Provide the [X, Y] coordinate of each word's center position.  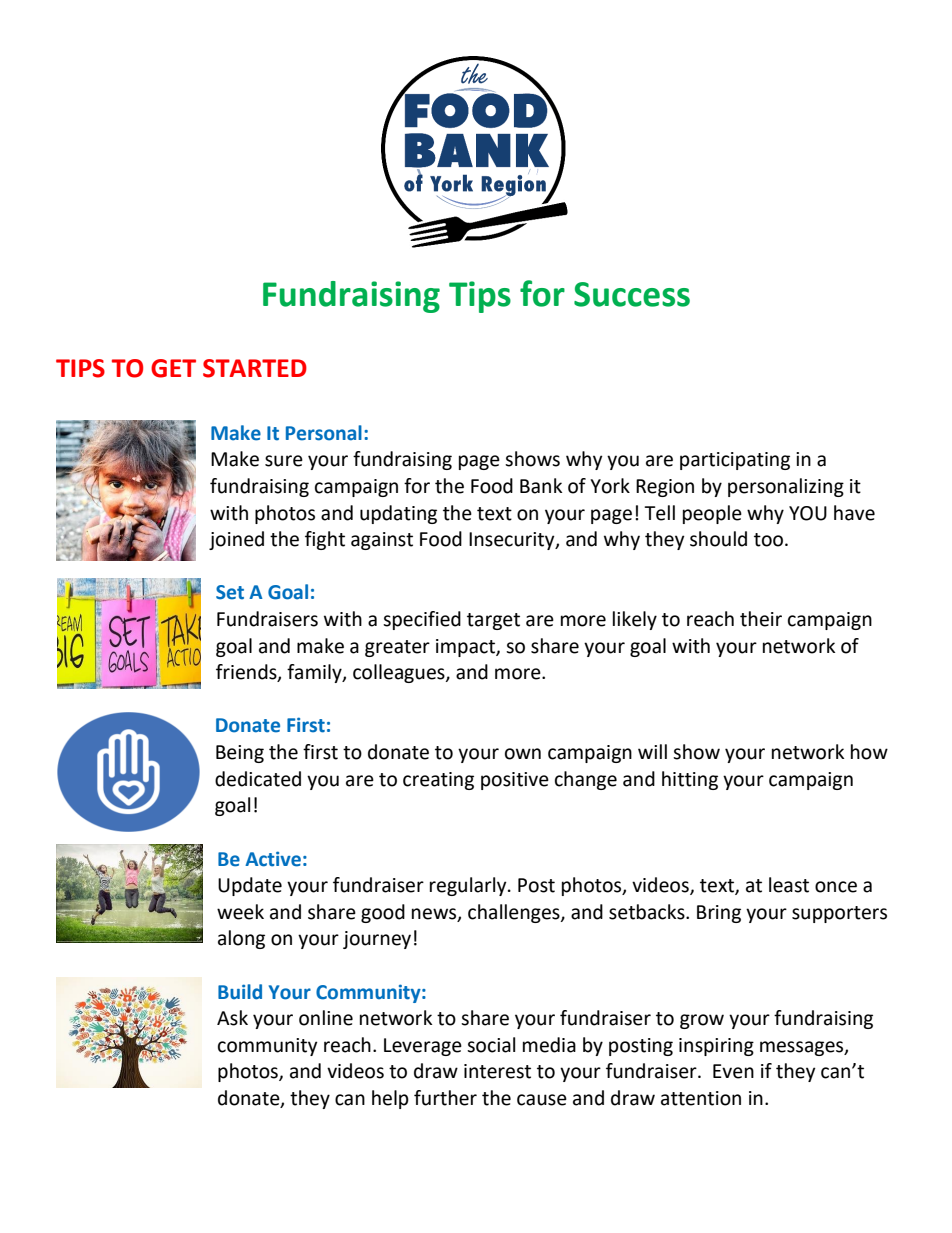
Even [733, 1071]
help [390, 1099]
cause [542, 1100]
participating [735, 461]
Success [632, 294]
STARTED [255, 368]
